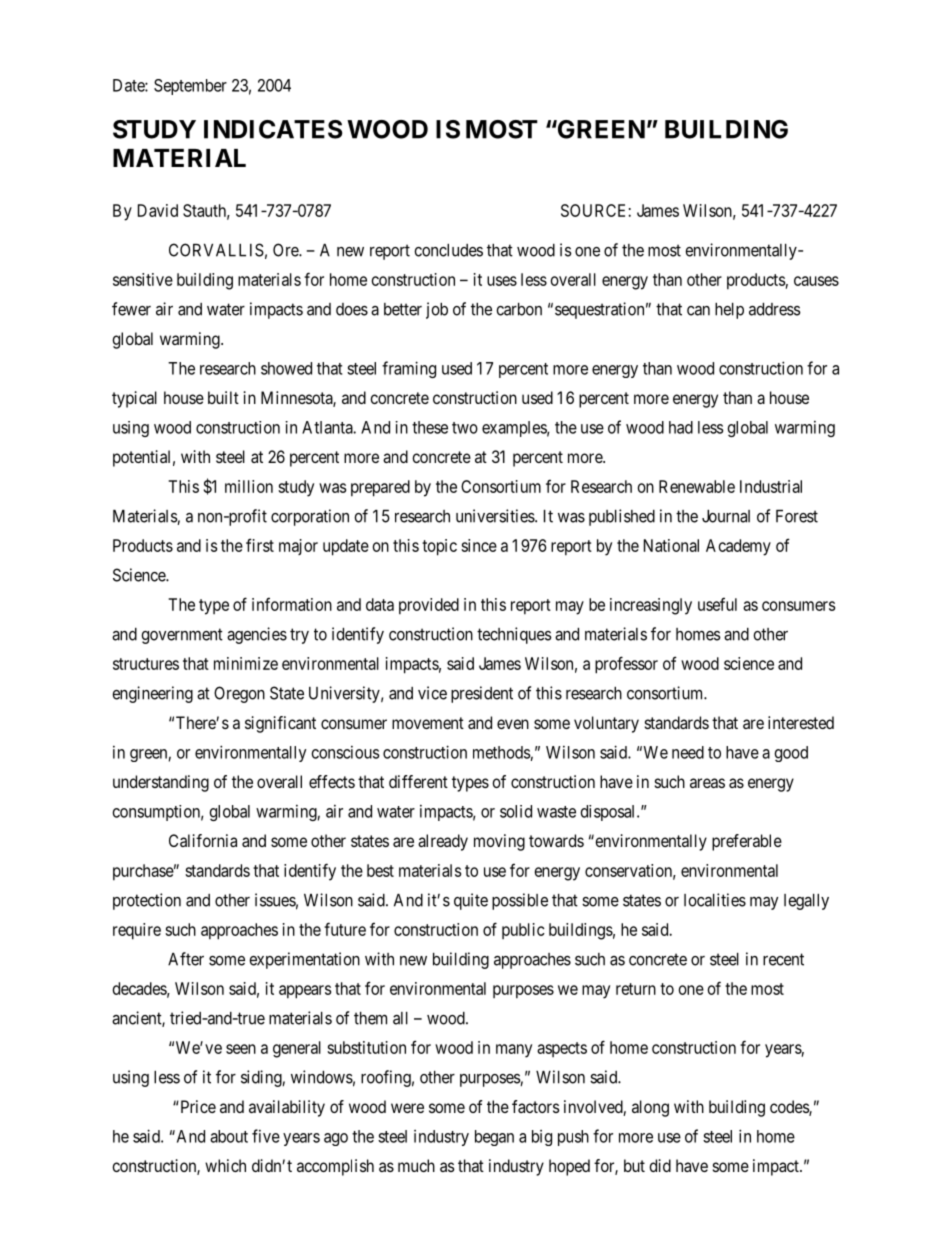 This page has height=1233, width=952. Describe the element at coordinates (516, 811) in the page. I see `solid` at that location.
